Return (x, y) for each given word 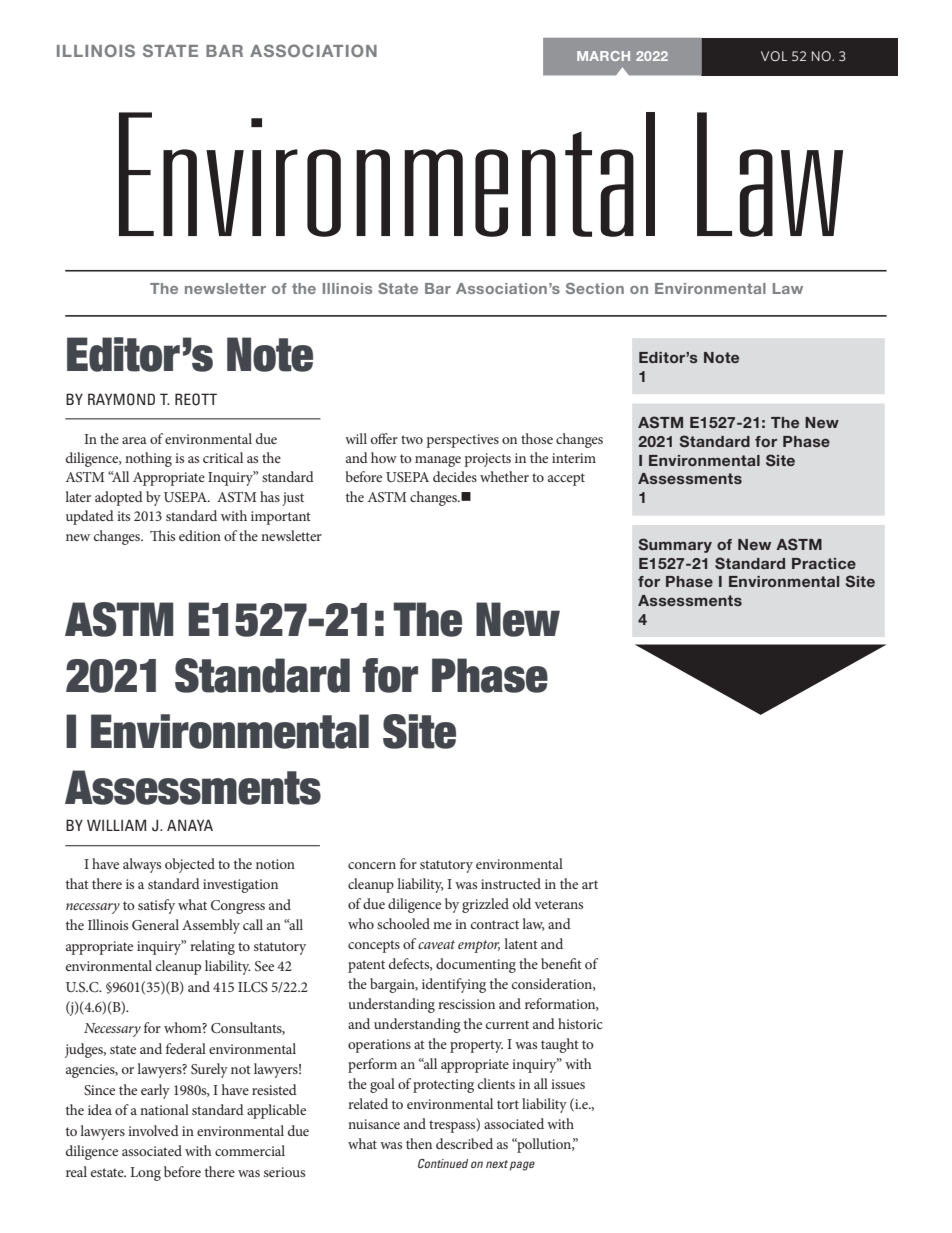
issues (568, 1084)
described (464, 1143)
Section (595, 288)
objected (190, 865)
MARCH (603, 56)
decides (455, 476)
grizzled (485, 905)
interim (574, 458)
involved (153, 1130)
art (590, 884)
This (162, 535)
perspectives (463, 441)
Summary (675, 545)
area (134, 440)
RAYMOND (121, 399)
